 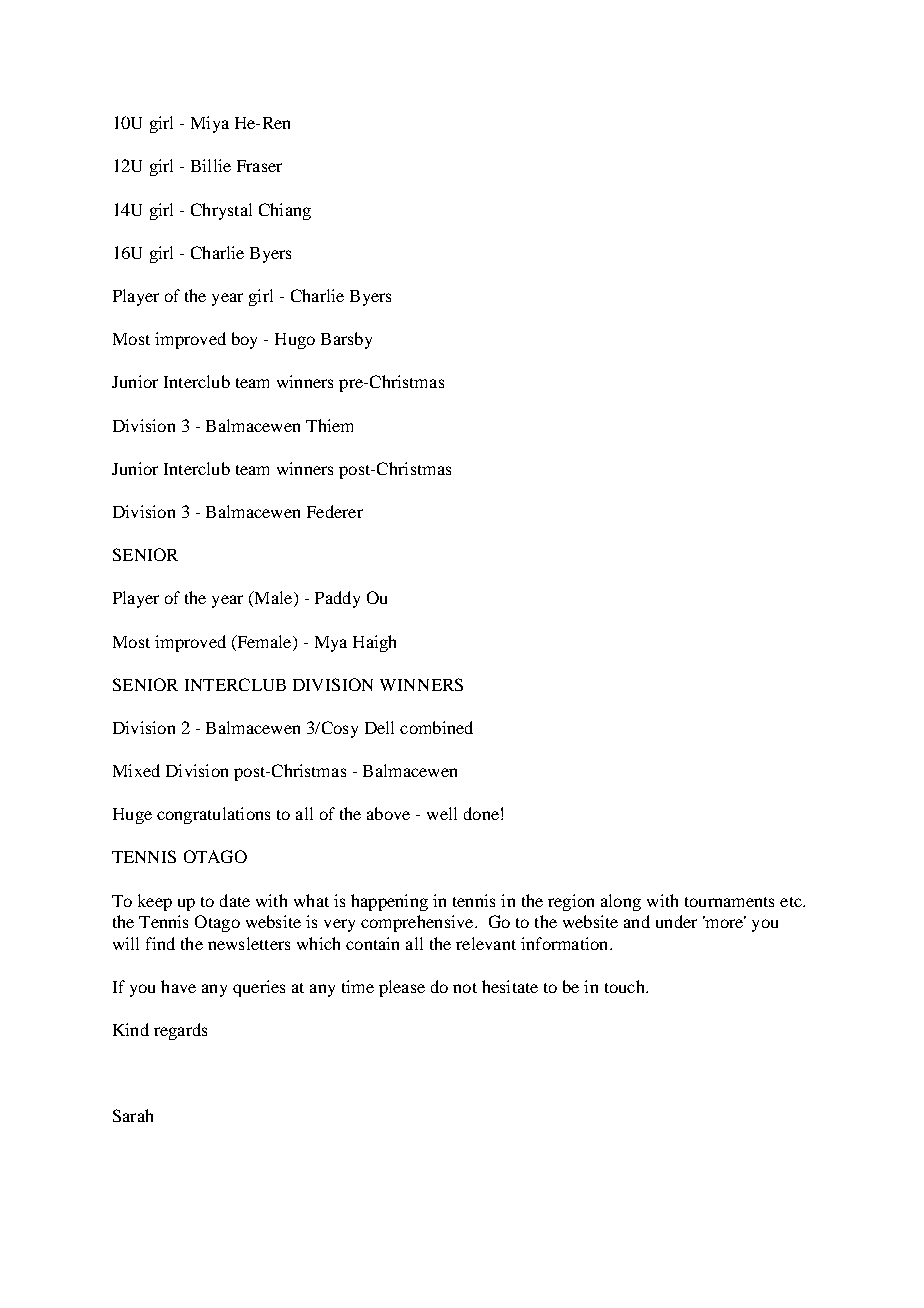 What do you see at coordinates (259, 166) in the page?
I see `Fraser` at bounding box center [259, 166].
